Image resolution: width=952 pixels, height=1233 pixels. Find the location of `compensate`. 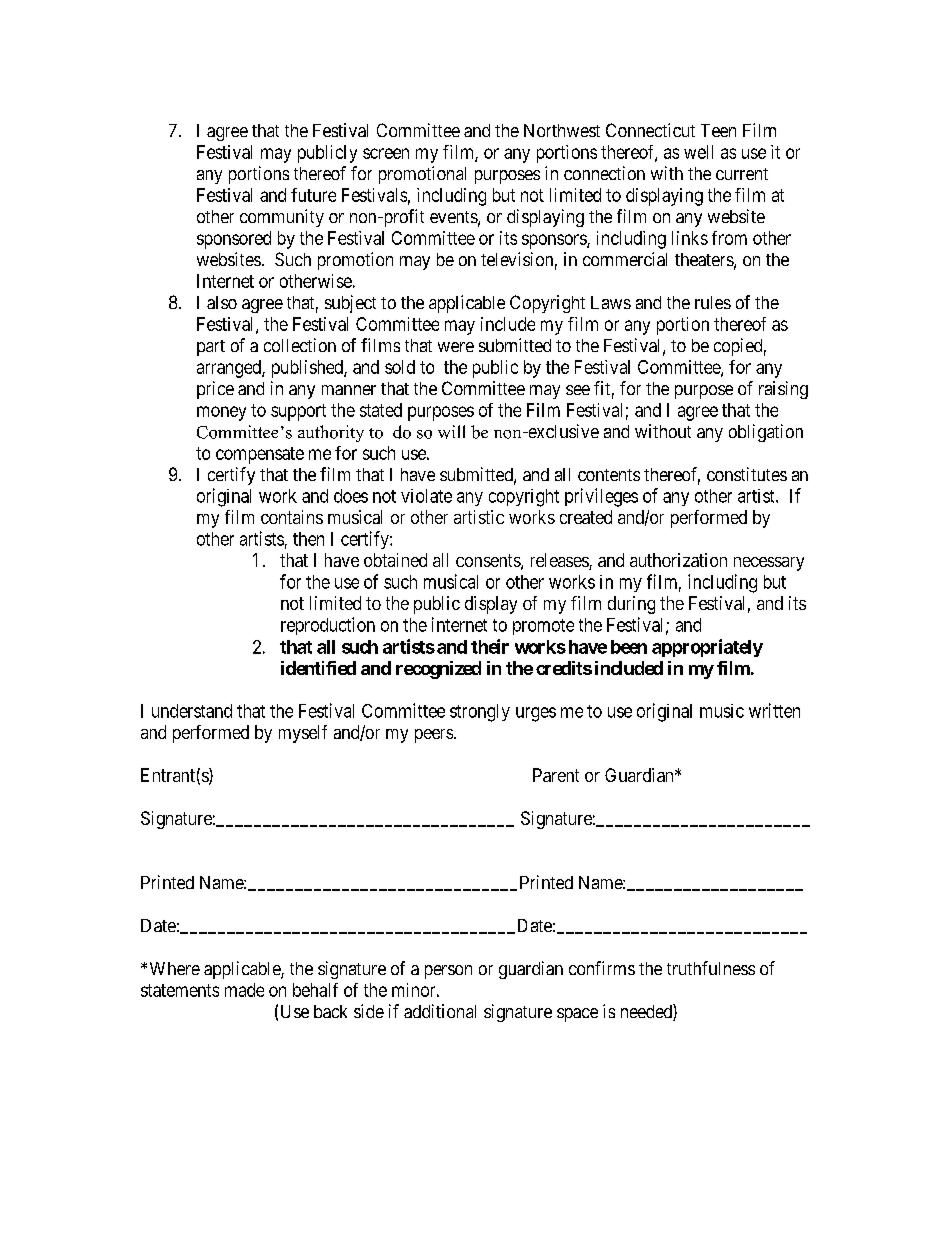

compensate is located at coordinates (260, 455).
